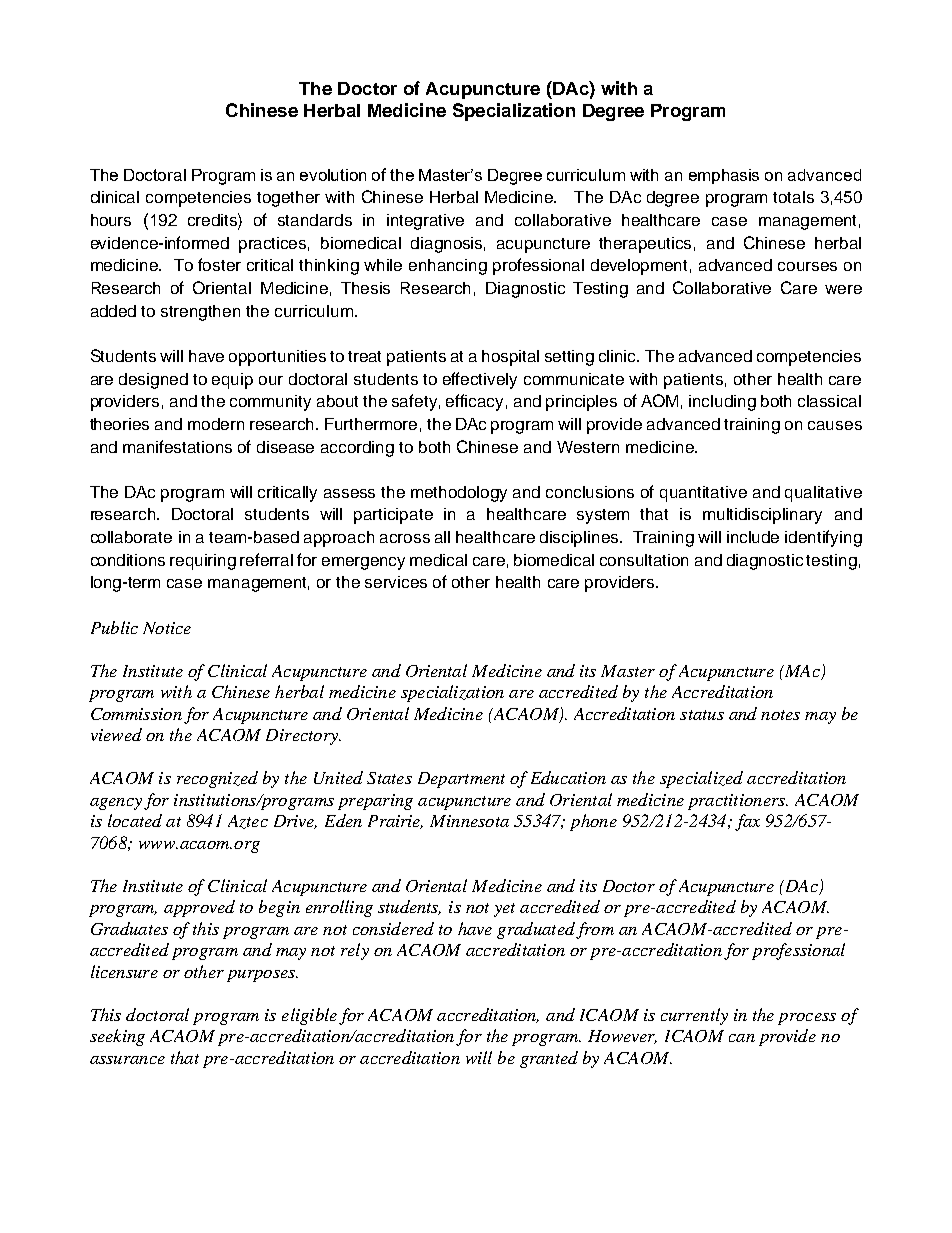 This screenshot has width=952, height=1233. Describe the element at coordinates (288, 199) in the screenshot. I see `together` at that location.
